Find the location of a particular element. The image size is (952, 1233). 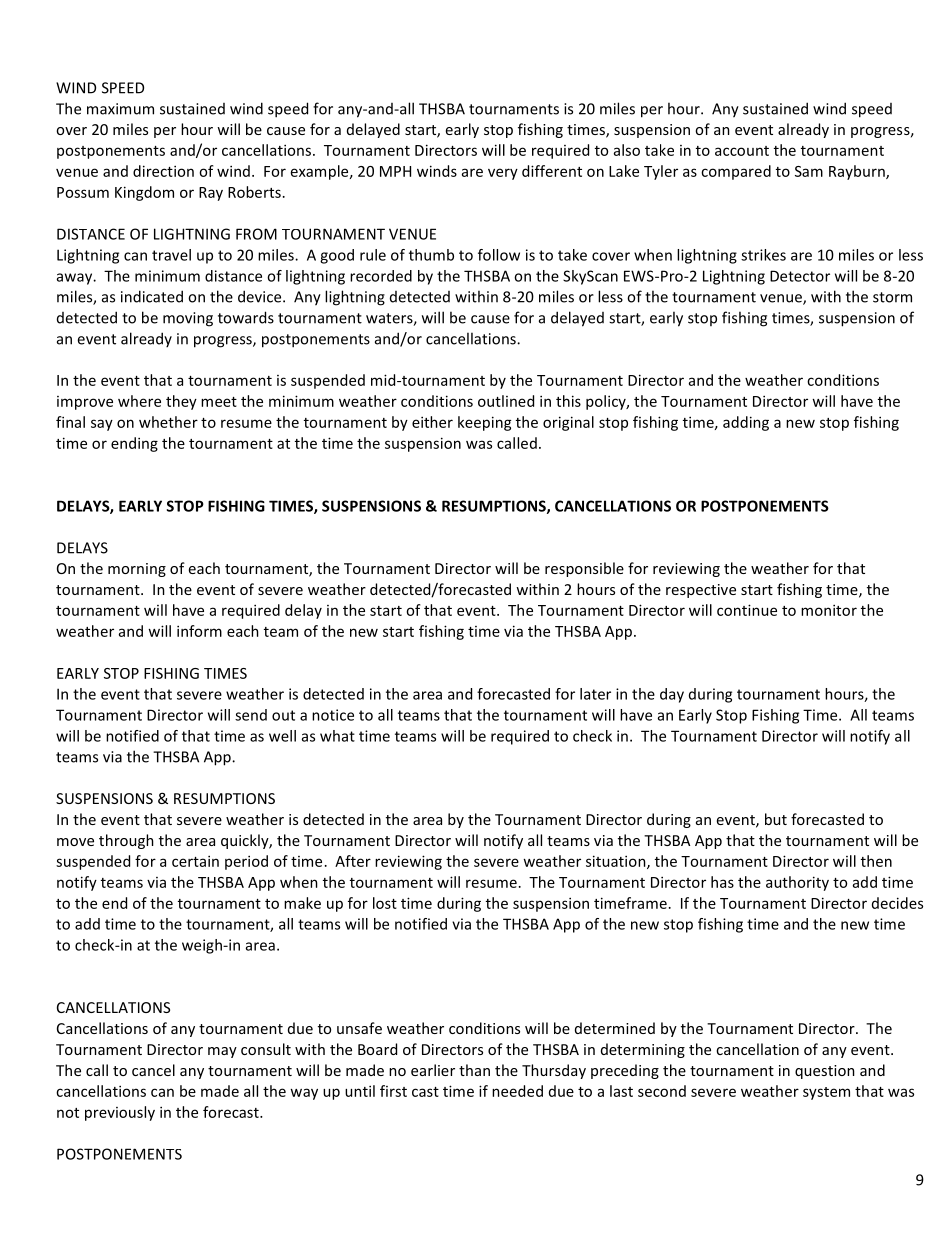

Sam is located at coordinates (809, 171).
